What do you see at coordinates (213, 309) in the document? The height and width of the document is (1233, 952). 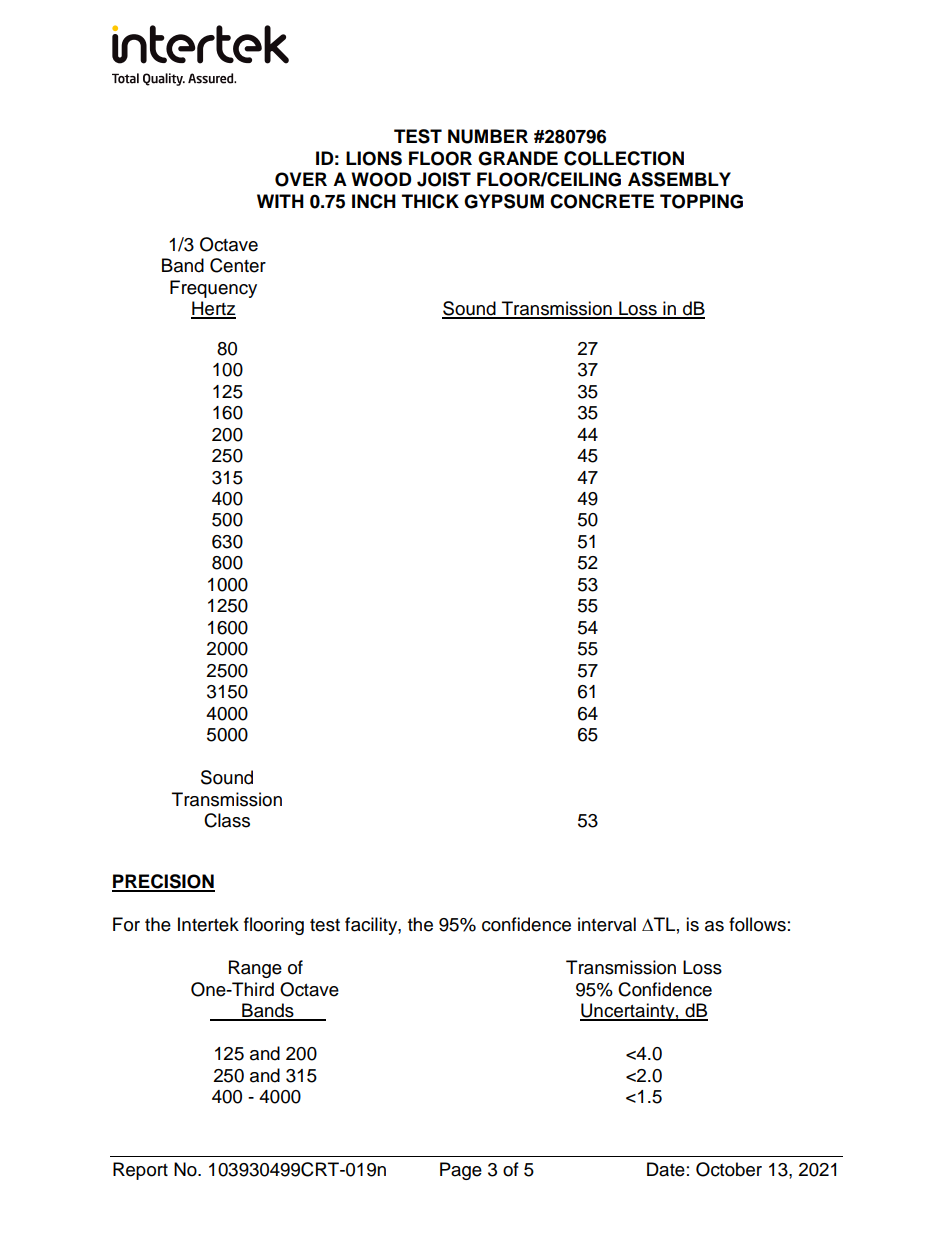 I see `Hertz` at bounding box center [213, 309].
